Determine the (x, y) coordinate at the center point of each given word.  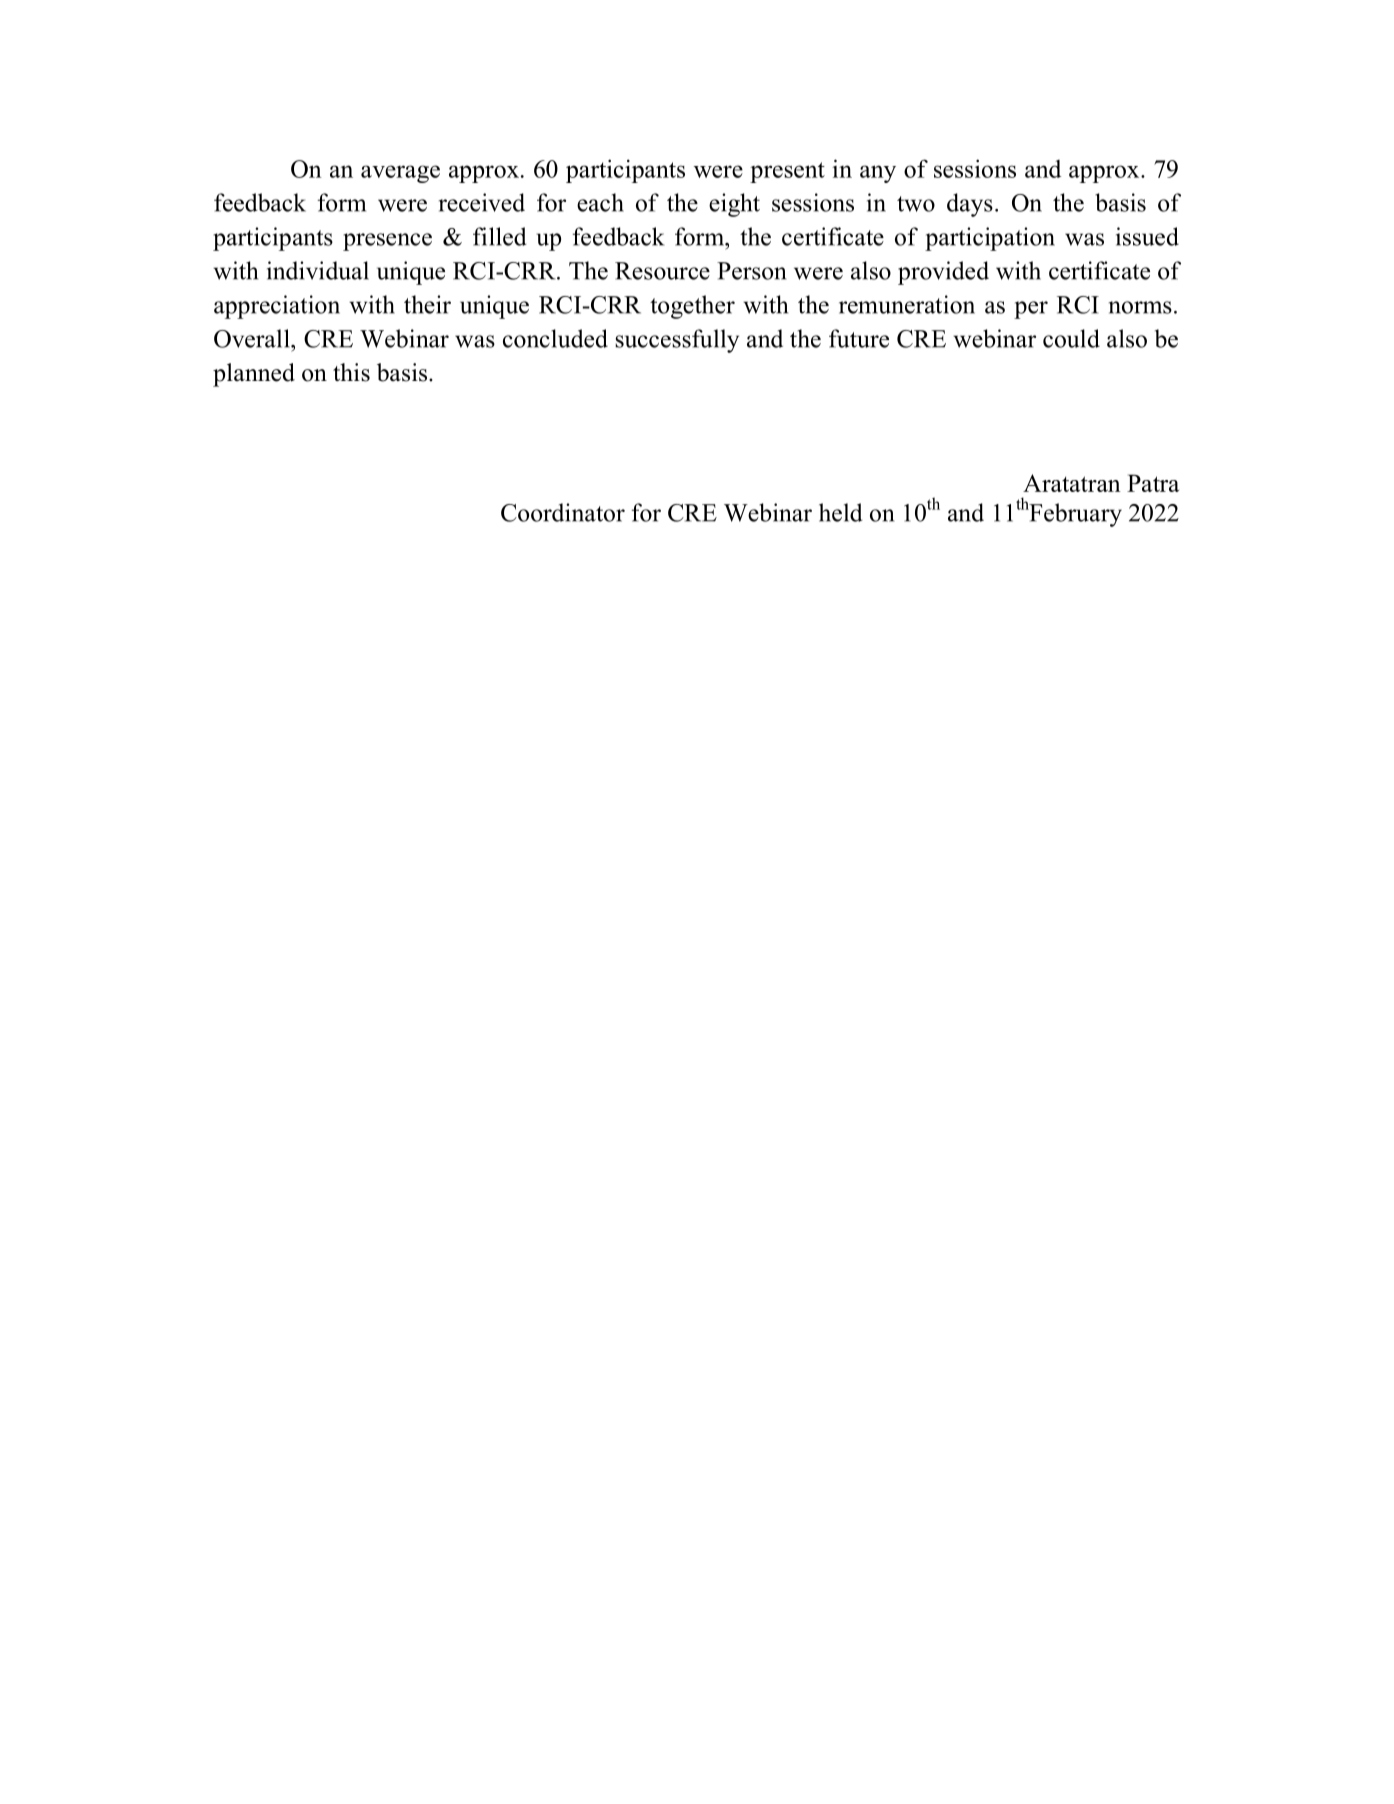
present (787, 172)
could (1071, 338)
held (841, 512)
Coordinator (563, 512)
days (970, 205)
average (400, 174)
